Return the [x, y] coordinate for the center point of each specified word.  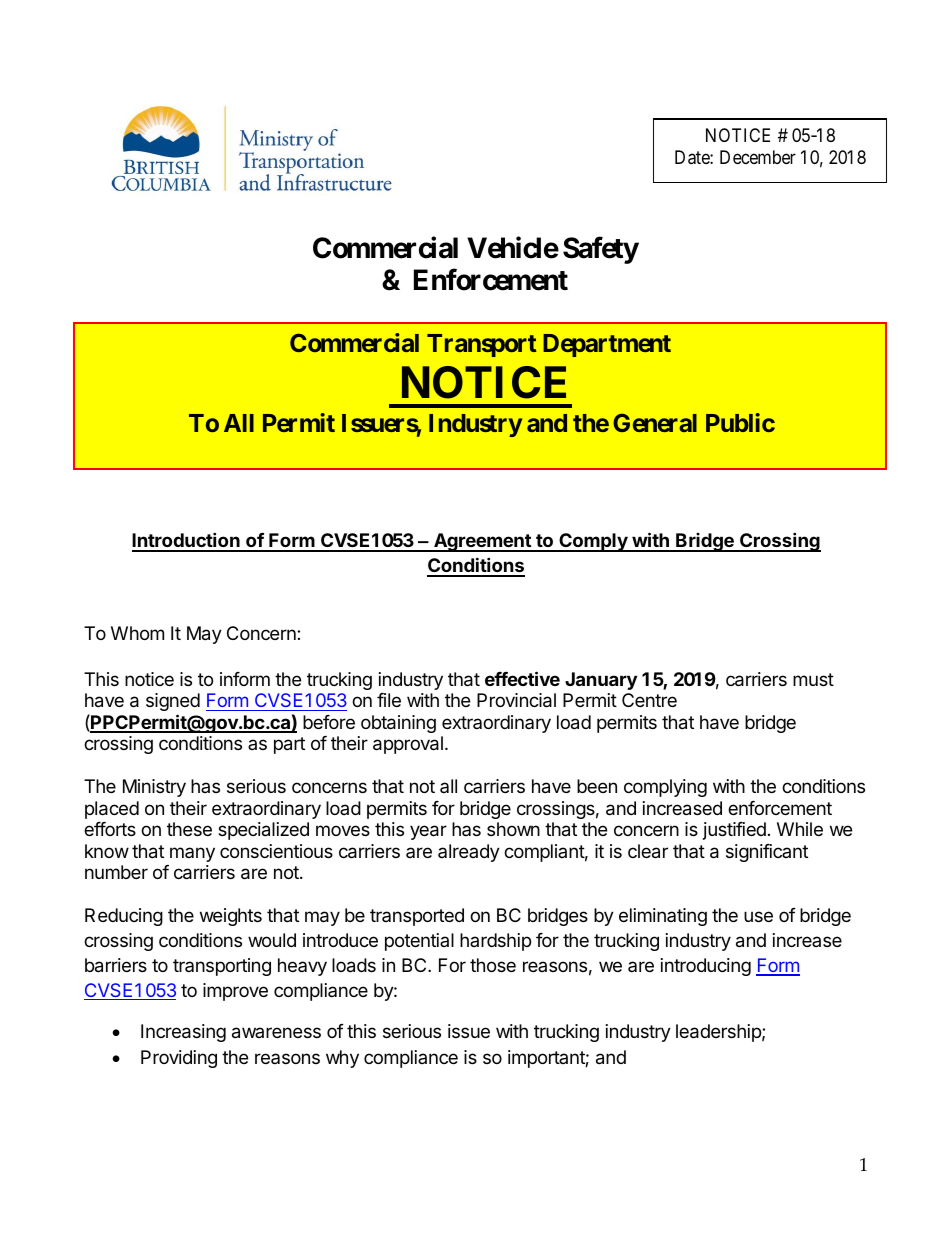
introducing [706, 967]
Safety [601, 250]
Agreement [482, 542]
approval [408, 745]
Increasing [183, 1033]
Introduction [187, 541]
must [813, 679]
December [758, 157]
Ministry [154, 788]
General [655, 423]
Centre [649, 700]
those [493, 965]
